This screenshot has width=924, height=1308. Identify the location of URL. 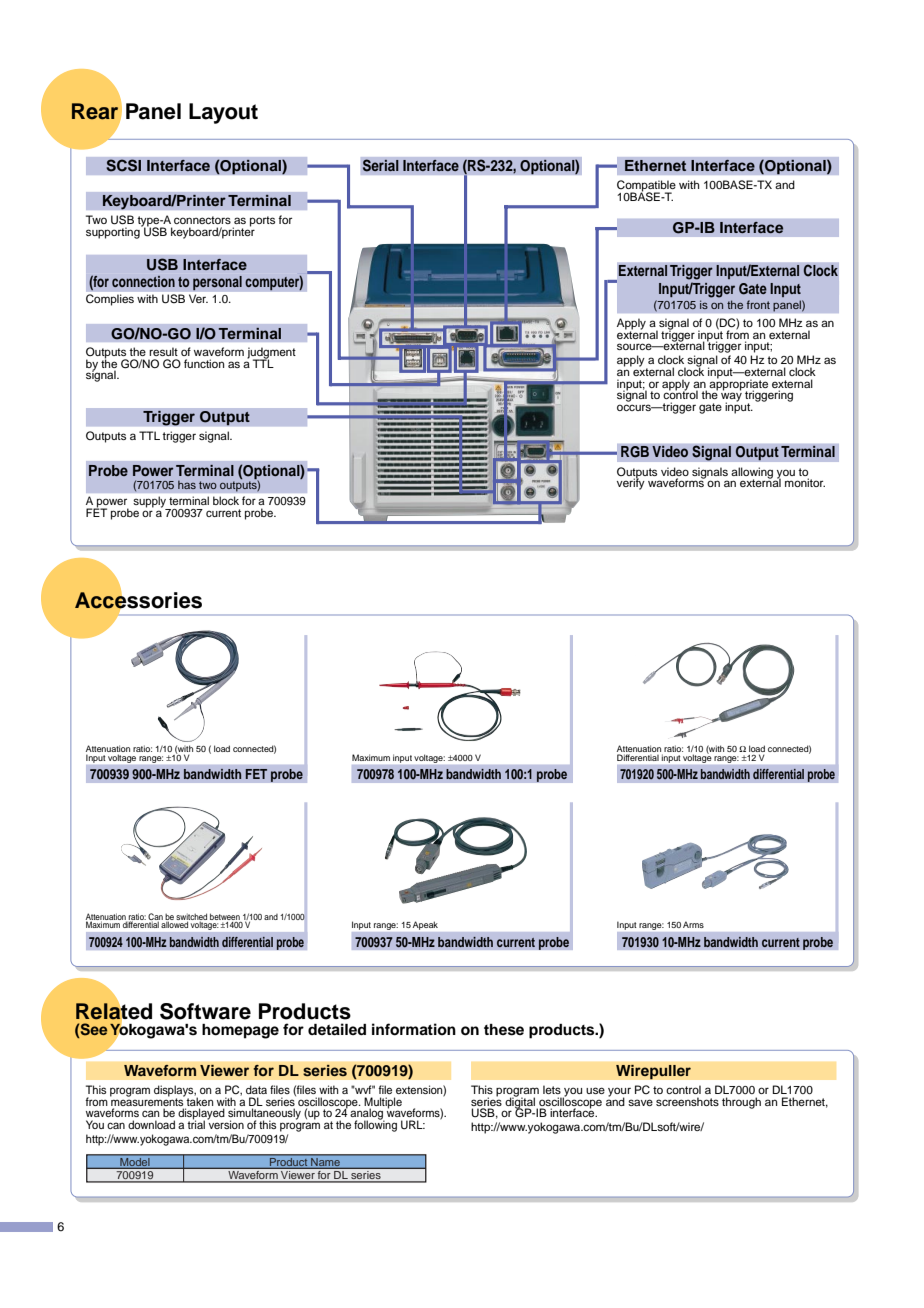
(413, 1125).
